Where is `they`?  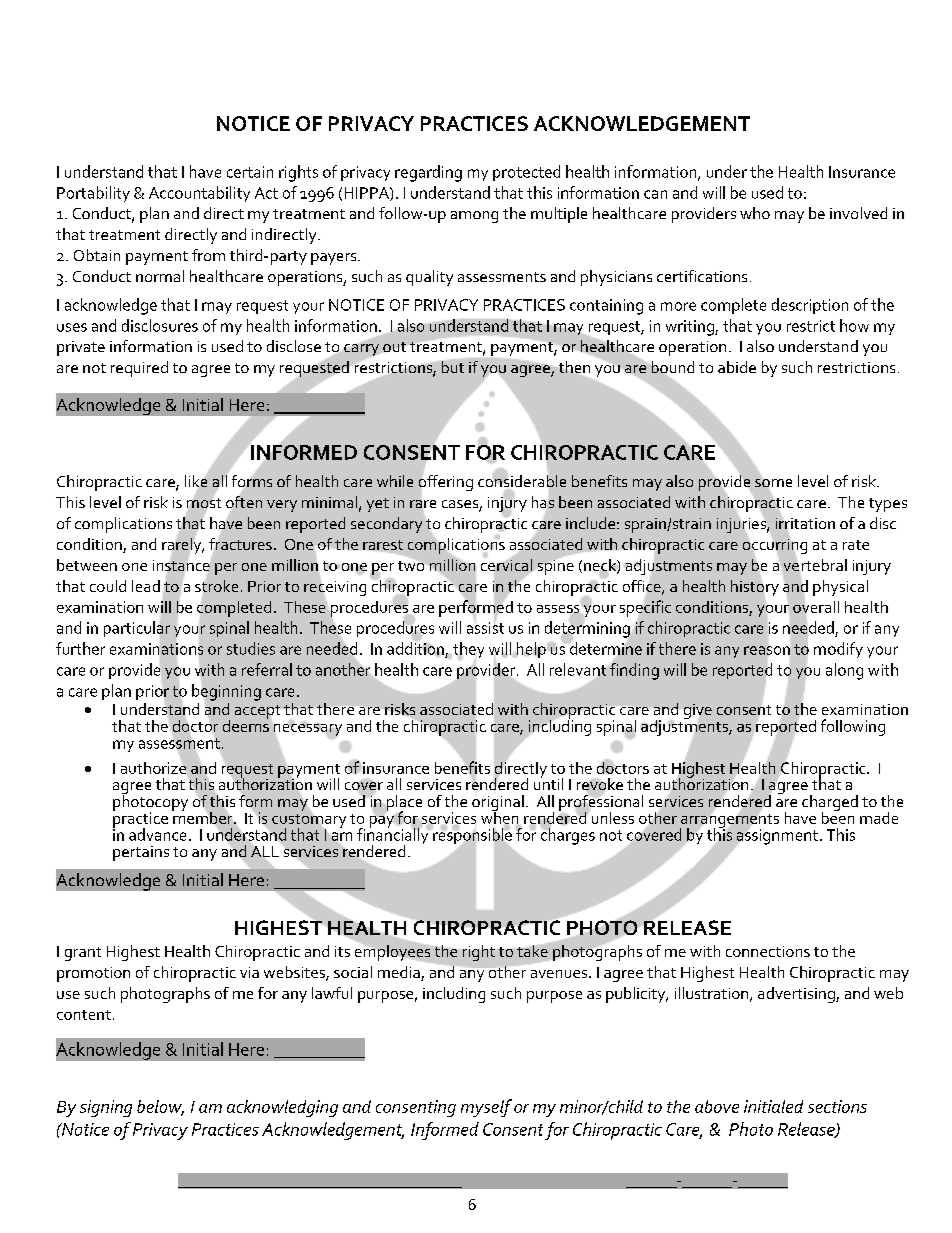
they is located at coordinates (468, 651).
